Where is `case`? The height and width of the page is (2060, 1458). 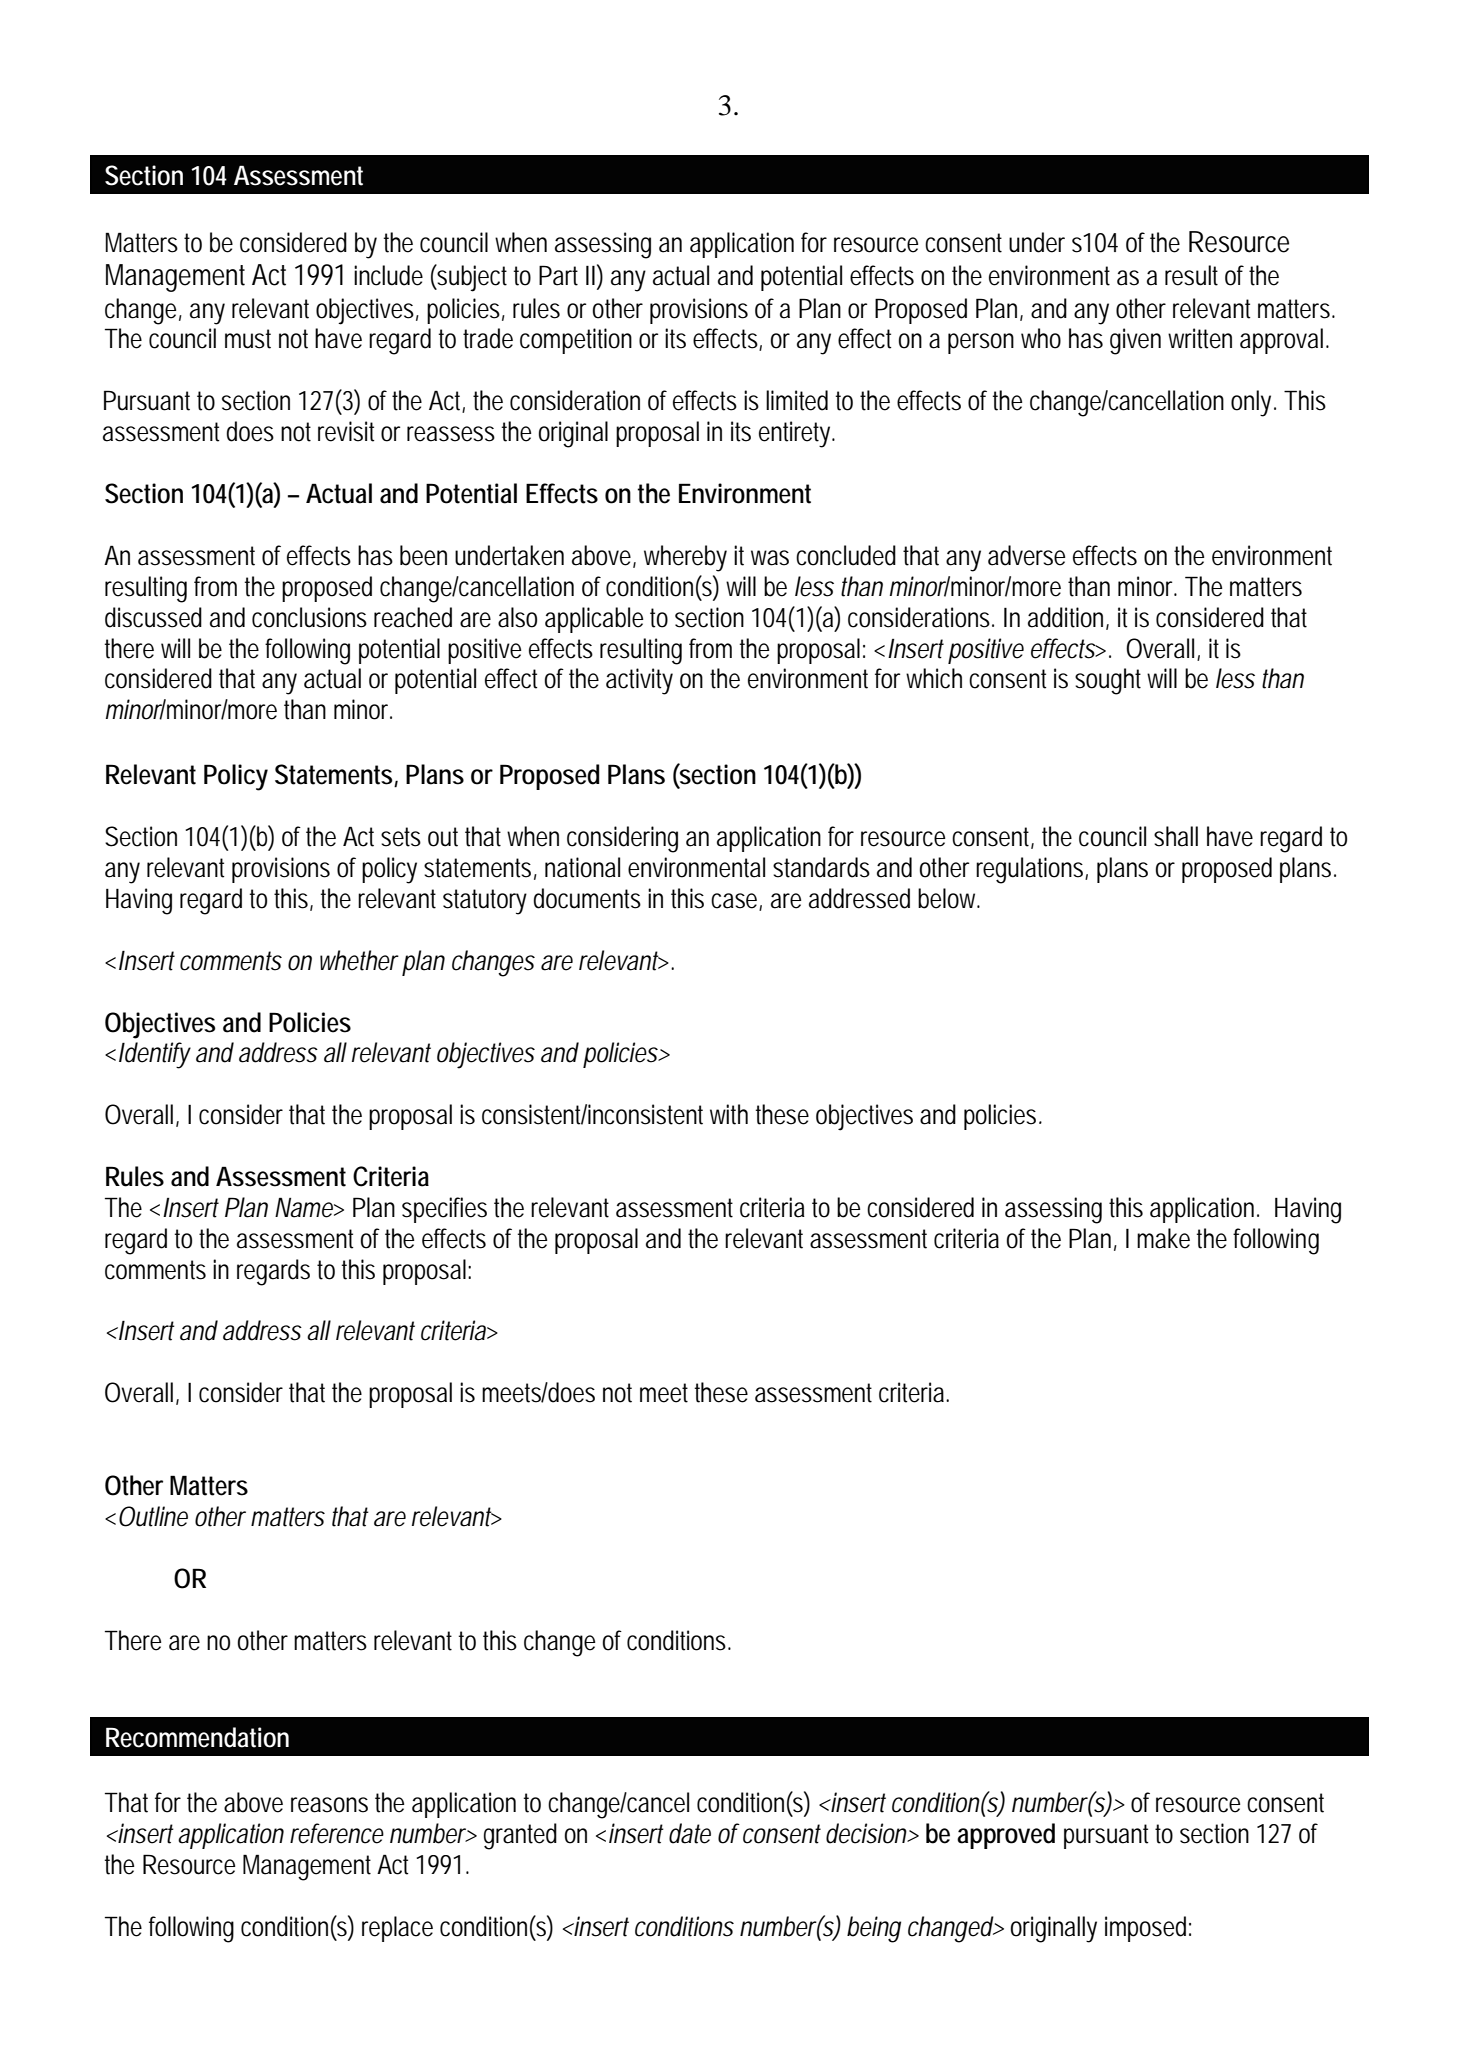
case is located at coordinates (734, 901).
